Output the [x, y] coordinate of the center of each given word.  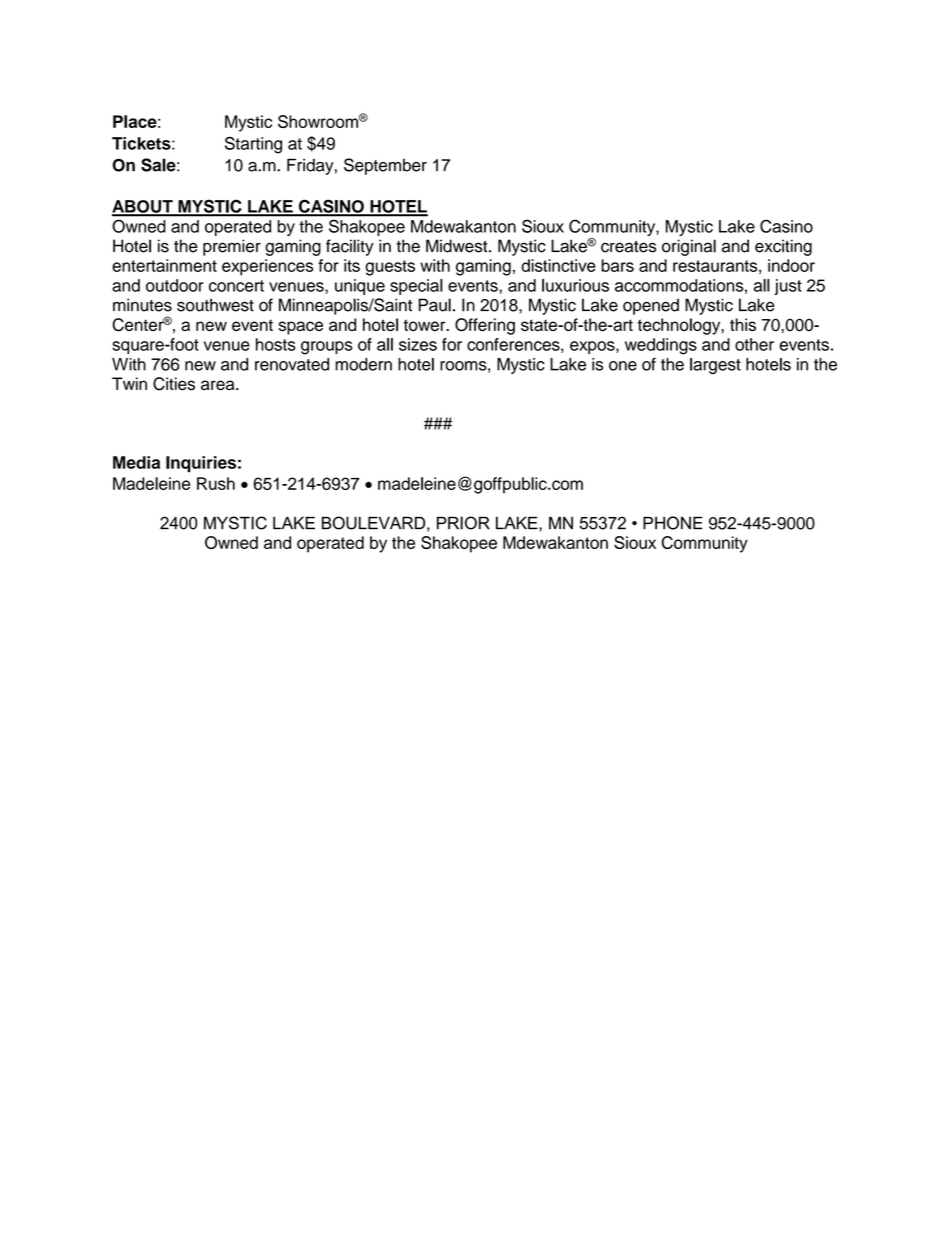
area [219, 385]
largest [715, 366]
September [385, 166]
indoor [791, 265]
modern [363, 364]
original [689, 247]
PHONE [672, 523]
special [416, 287]
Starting [253, 145]
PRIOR [463, 523]
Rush [216, 483]
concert [236, 286]
